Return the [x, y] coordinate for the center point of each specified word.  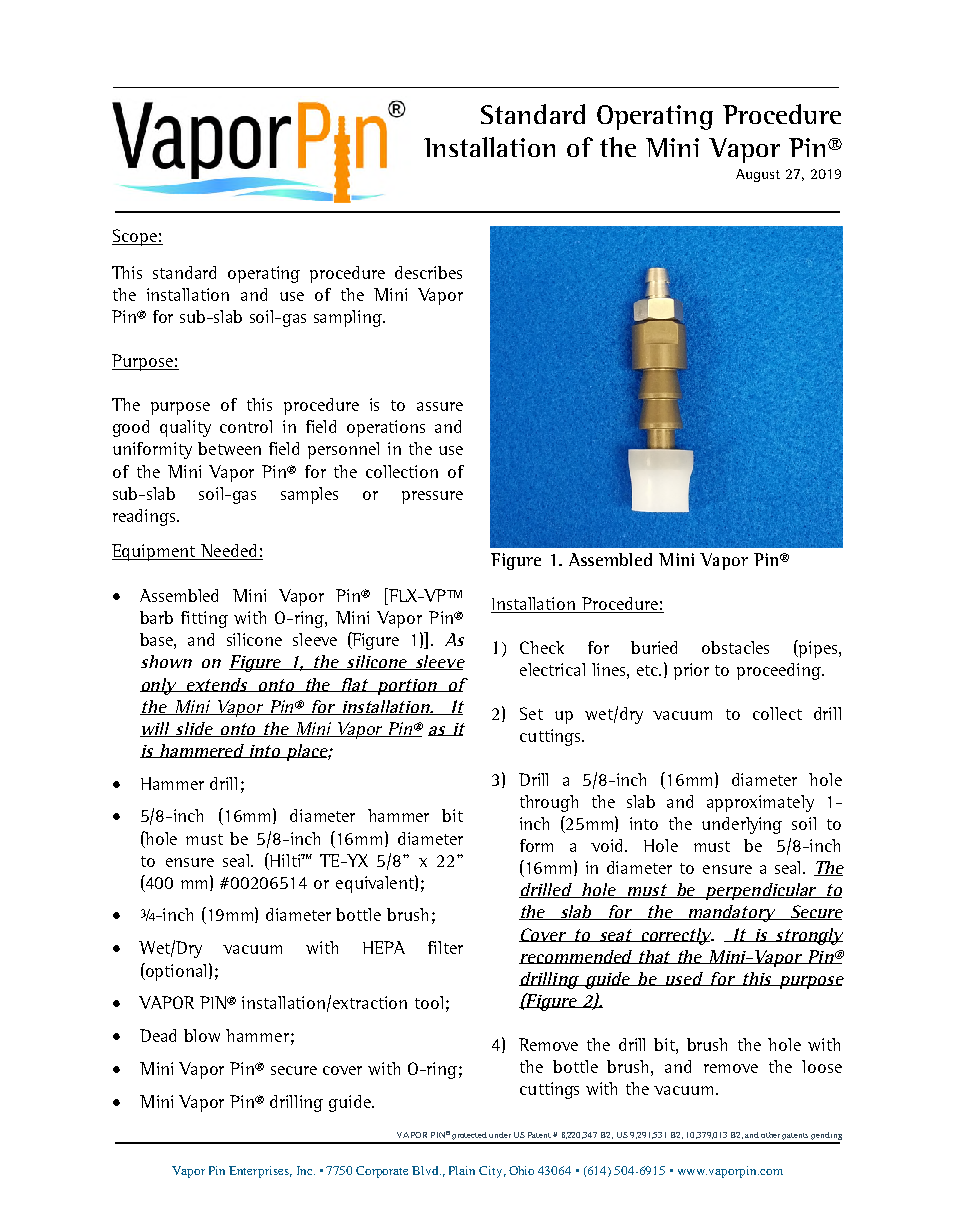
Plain [462, 1170]
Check [542, 647]
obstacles [735, 647]
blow [202, 1035]
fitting [204, 619]
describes [428, 272]
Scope [135, 237]
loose [822, 1066]
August [758, 175]
